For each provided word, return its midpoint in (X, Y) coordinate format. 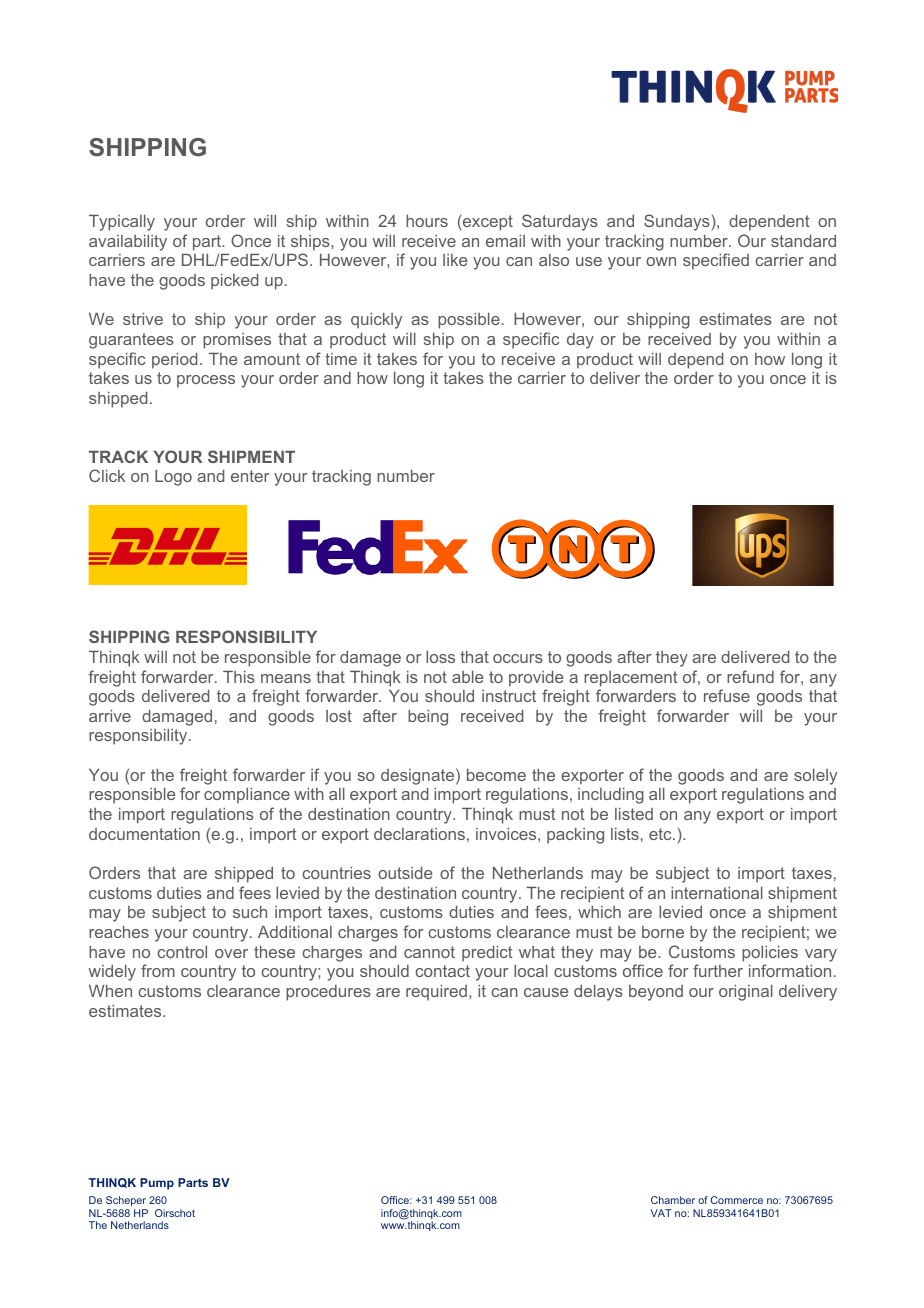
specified (716, 261)
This (239, 677)
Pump (157, 1184)
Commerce (737, 1200)
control (182, 952)
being (428, 718)
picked (234, 282)
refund (750, 676)
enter (250, 476)
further (718, 970)
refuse (727, 695)
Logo (173, 478)
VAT (661, 1213)
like (455, 260)
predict (487, 954)
